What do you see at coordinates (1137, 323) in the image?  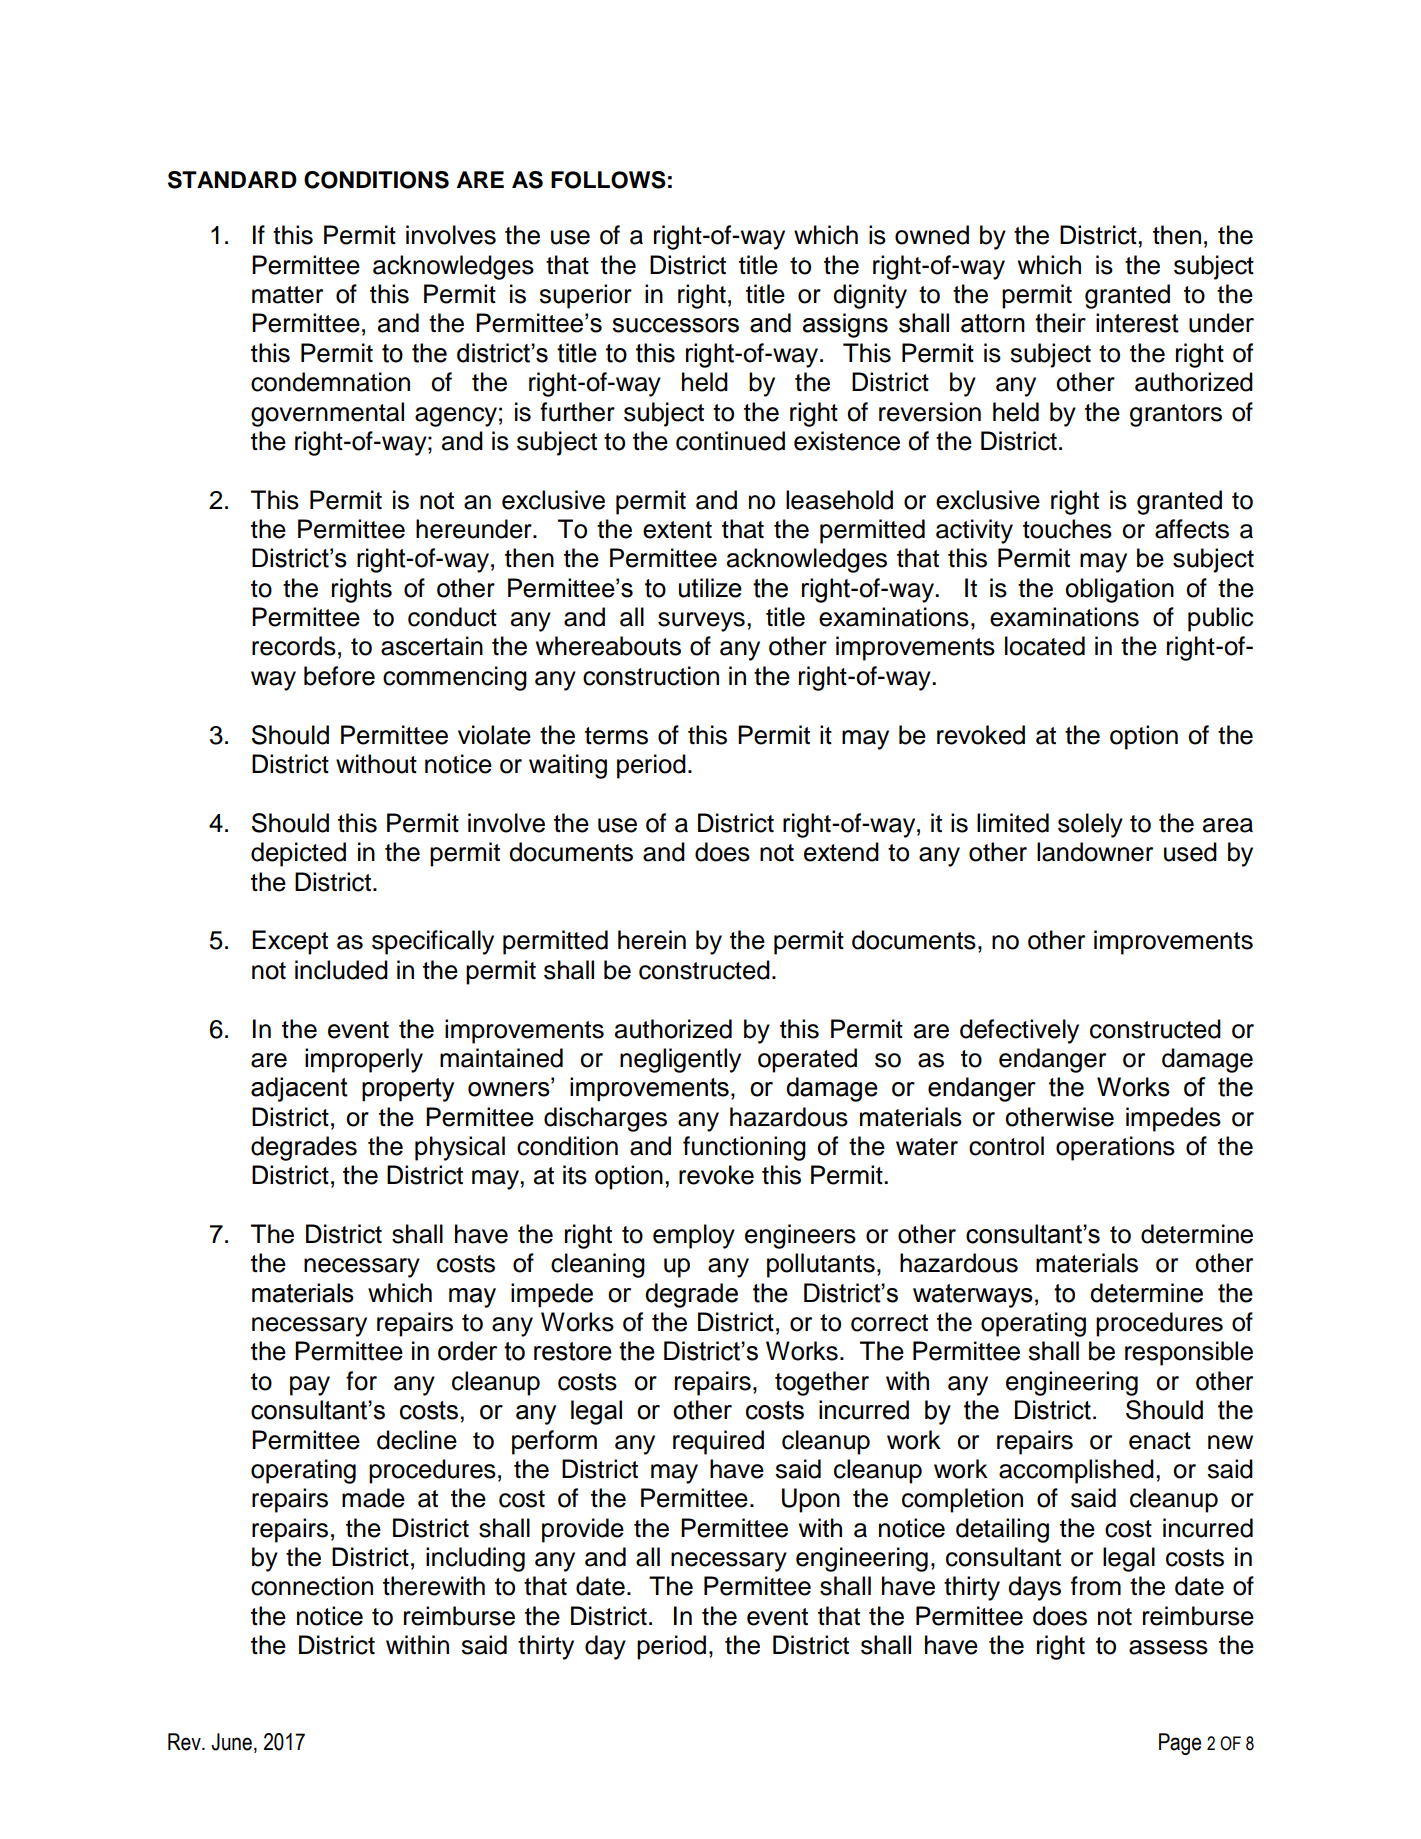 I see `interest` at bounding box center [1137, 323].
